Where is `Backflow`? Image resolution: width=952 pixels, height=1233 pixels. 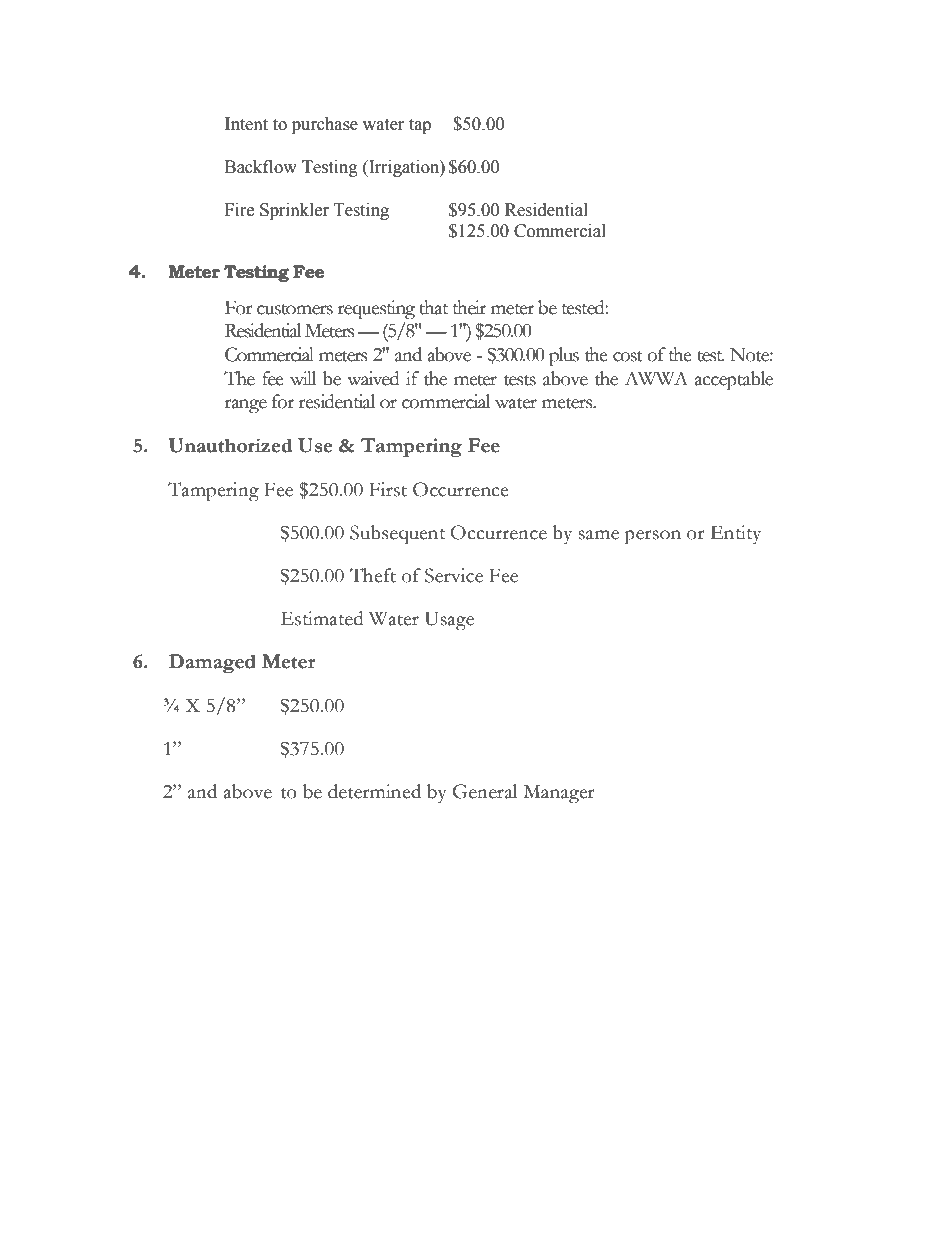
Backflow is located at coordinates (261, 167).
